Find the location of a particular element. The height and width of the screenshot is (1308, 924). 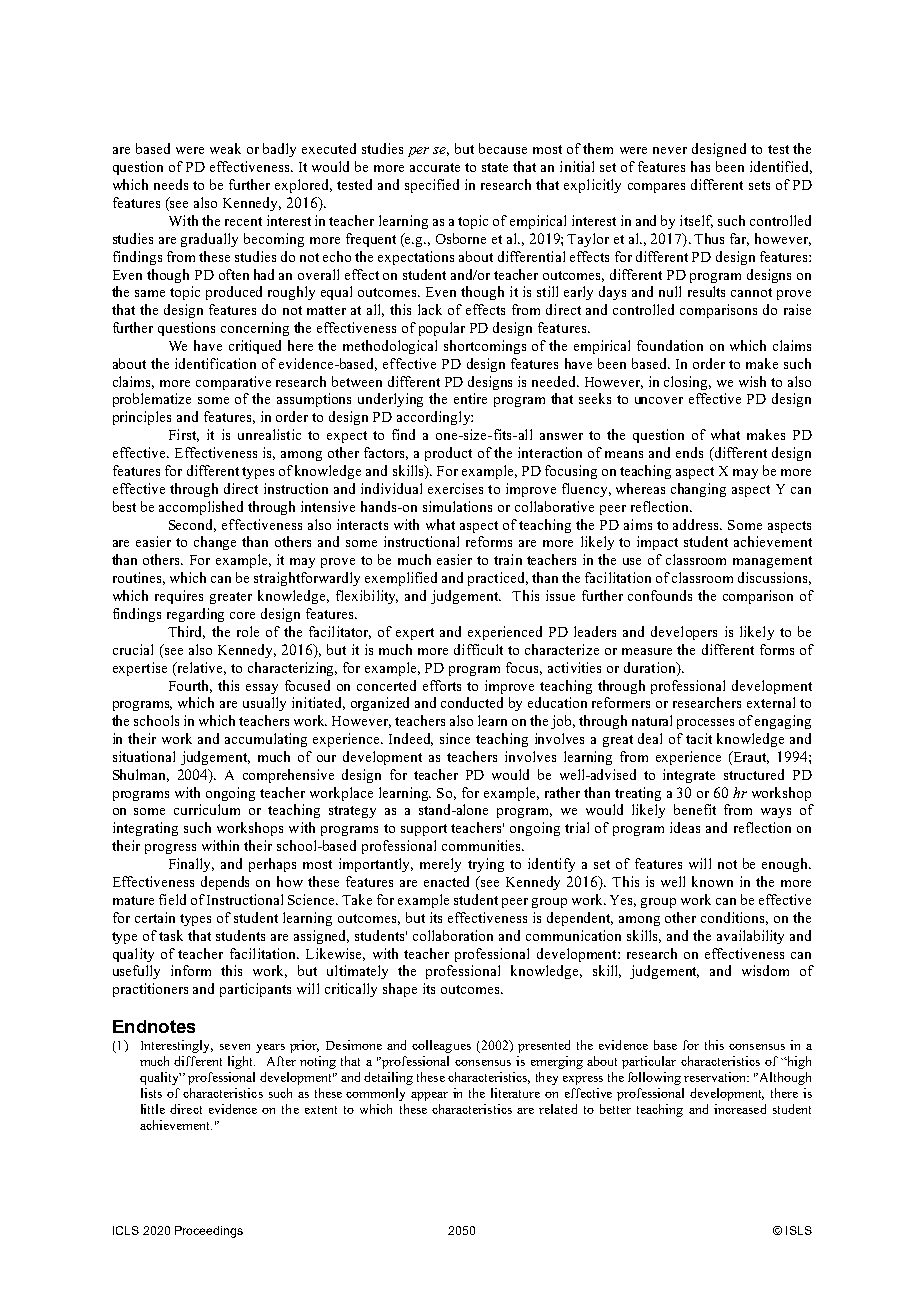

specified is located at coordinates (432, 186).
